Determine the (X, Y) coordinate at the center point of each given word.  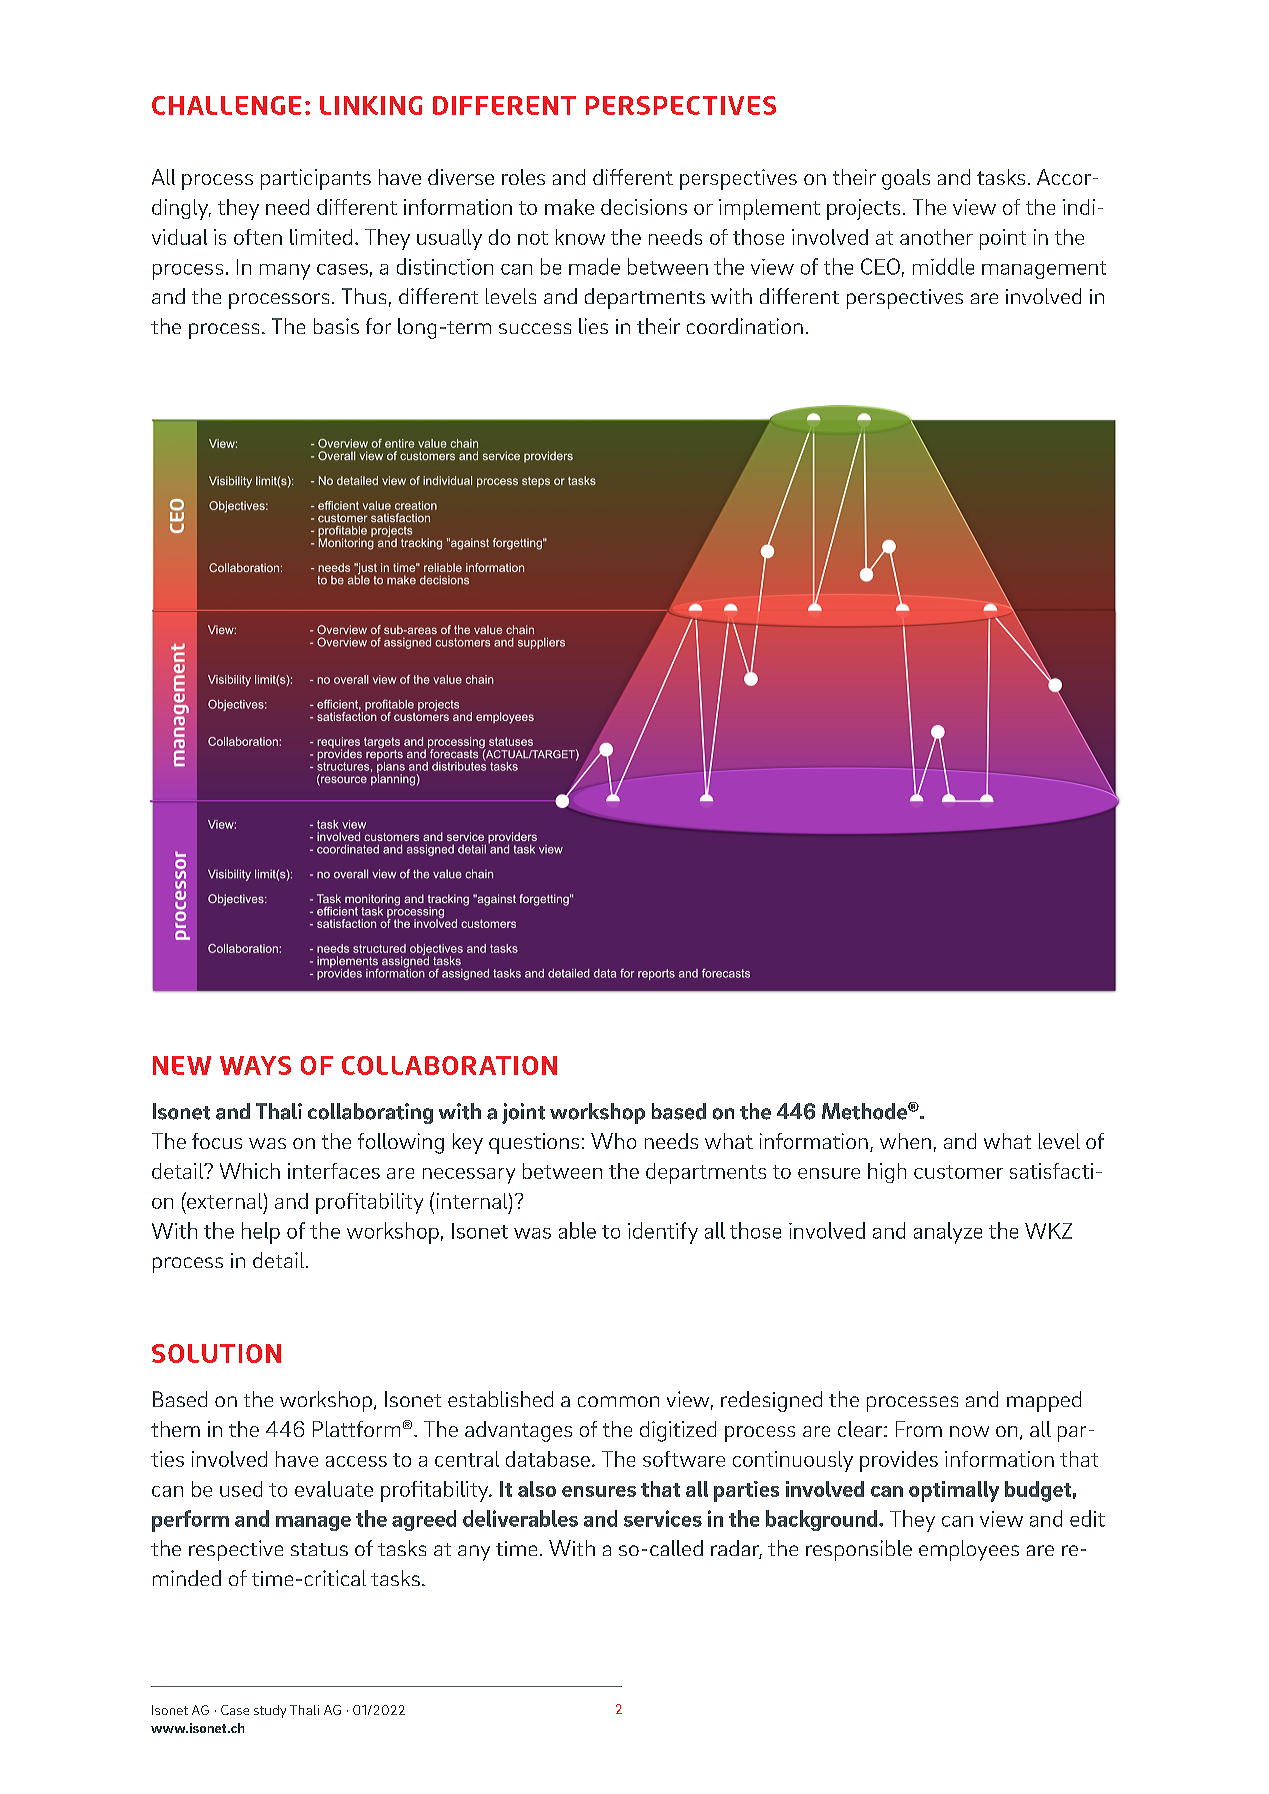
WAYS (255, 1065)
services (663, 1518)
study (270, 1711)
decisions (644, 207)
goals (906, 179)
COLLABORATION (449, 1065)
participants (316, 179)
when (905, 1141)
